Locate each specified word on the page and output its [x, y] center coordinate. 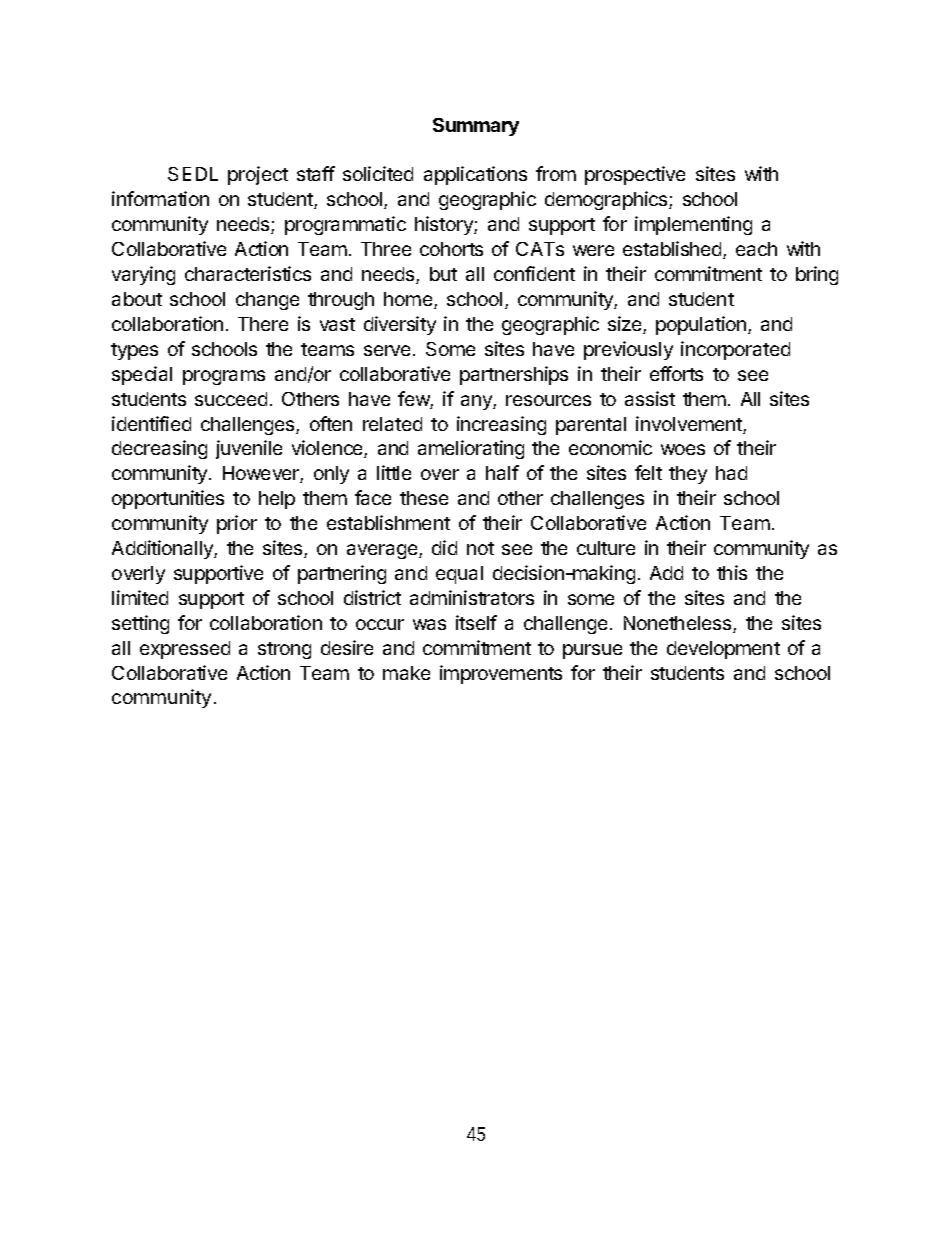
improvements [501, 674]
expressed [185, 650]
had [731, 473]
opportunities [168, 499]
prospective [635, 175]
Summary [476, 127]
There [263, 324]
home [409, 300]
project [258, 175]
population [701, 325]
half [502, 472]
